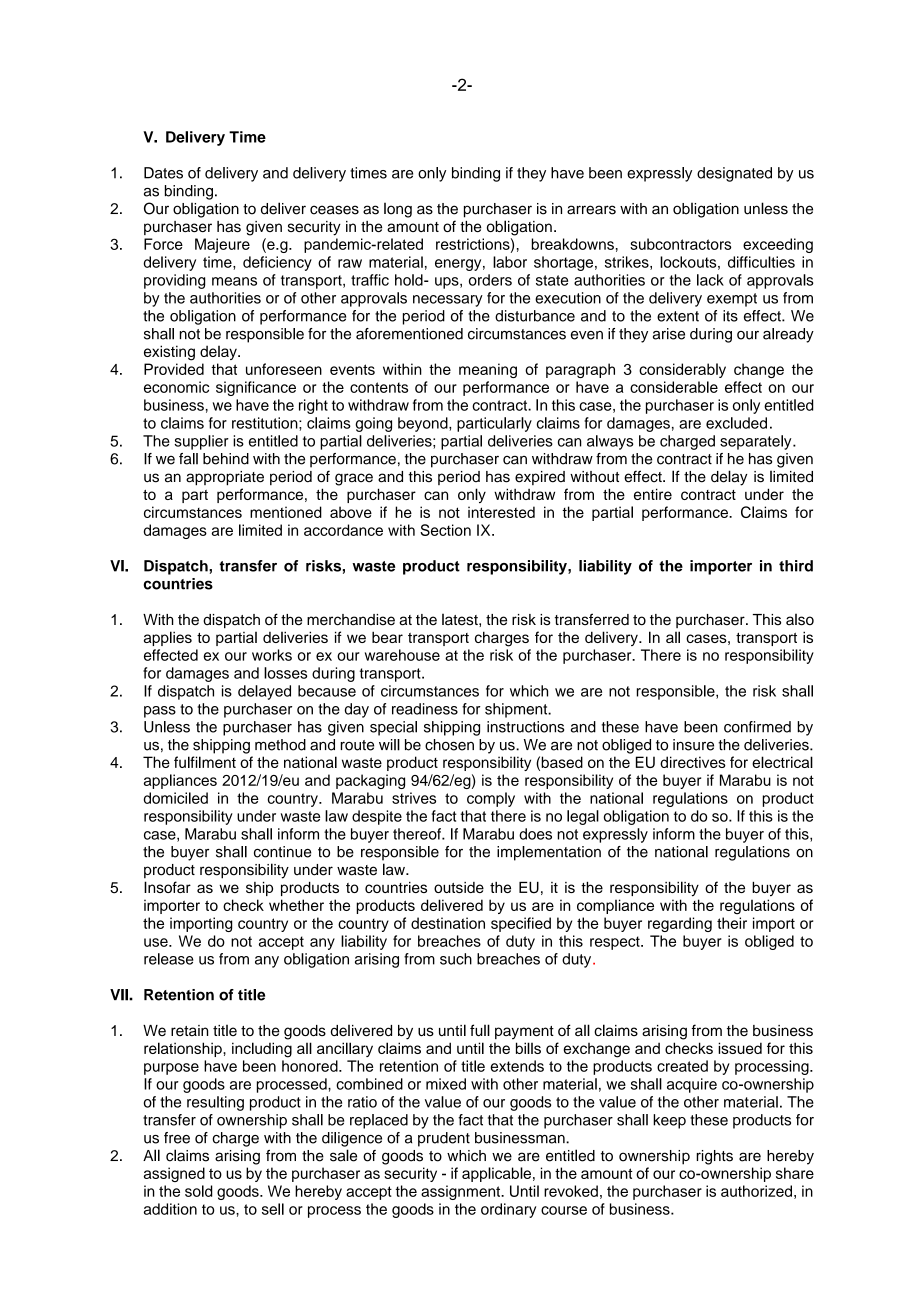 The width and height of the document is (924, 1308). What do you see at coordinates (163, 173) in the document?
I see `Dates` at bounding box center [163, 173].
